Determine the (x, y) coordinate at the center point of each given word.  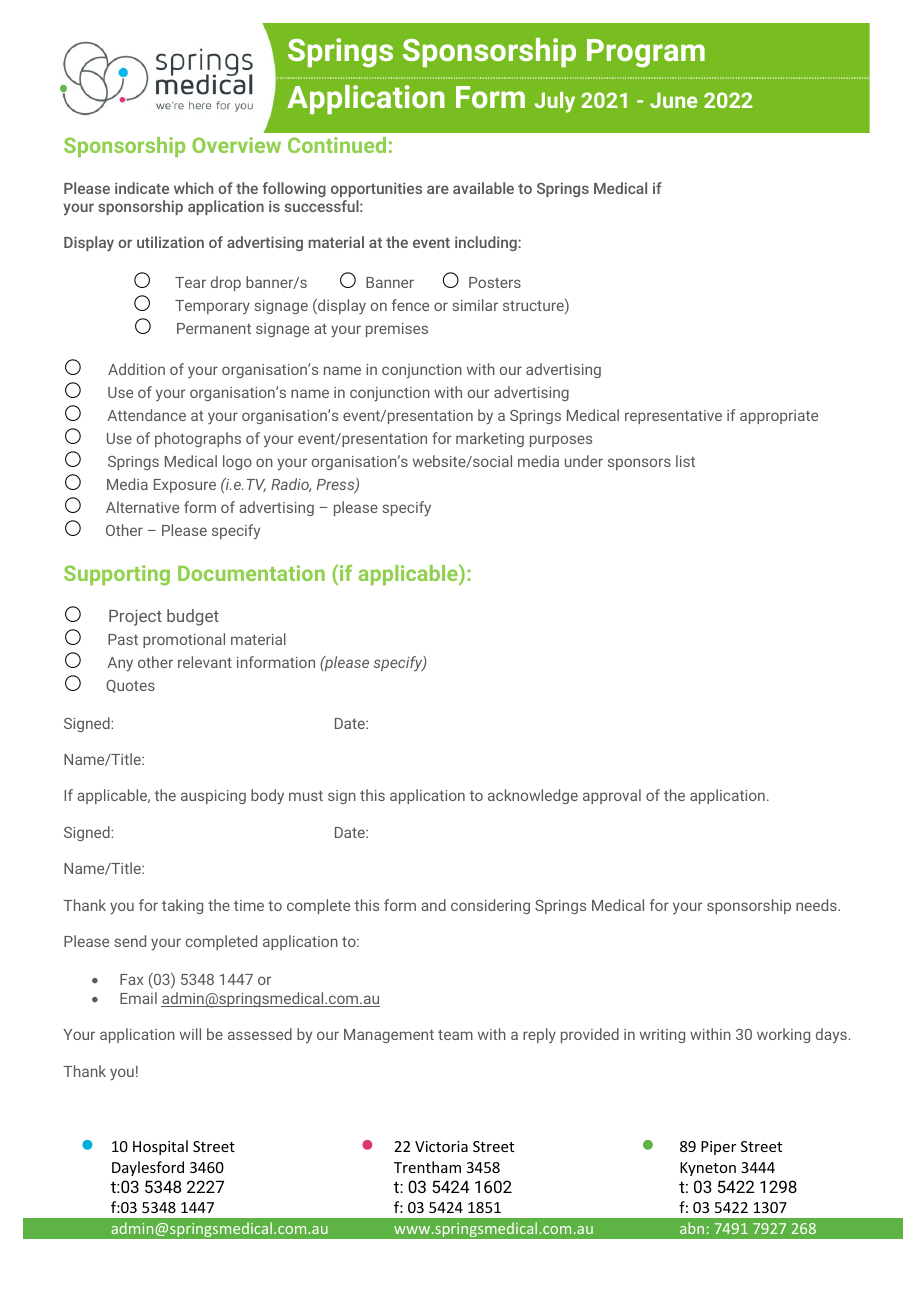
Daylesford (148, 1168)
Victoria (441, 1146)
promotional (184, 640)
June (674, 100)
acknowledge (533, 796)
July (555, 102)
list (685, 461)
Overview (236, 145)
